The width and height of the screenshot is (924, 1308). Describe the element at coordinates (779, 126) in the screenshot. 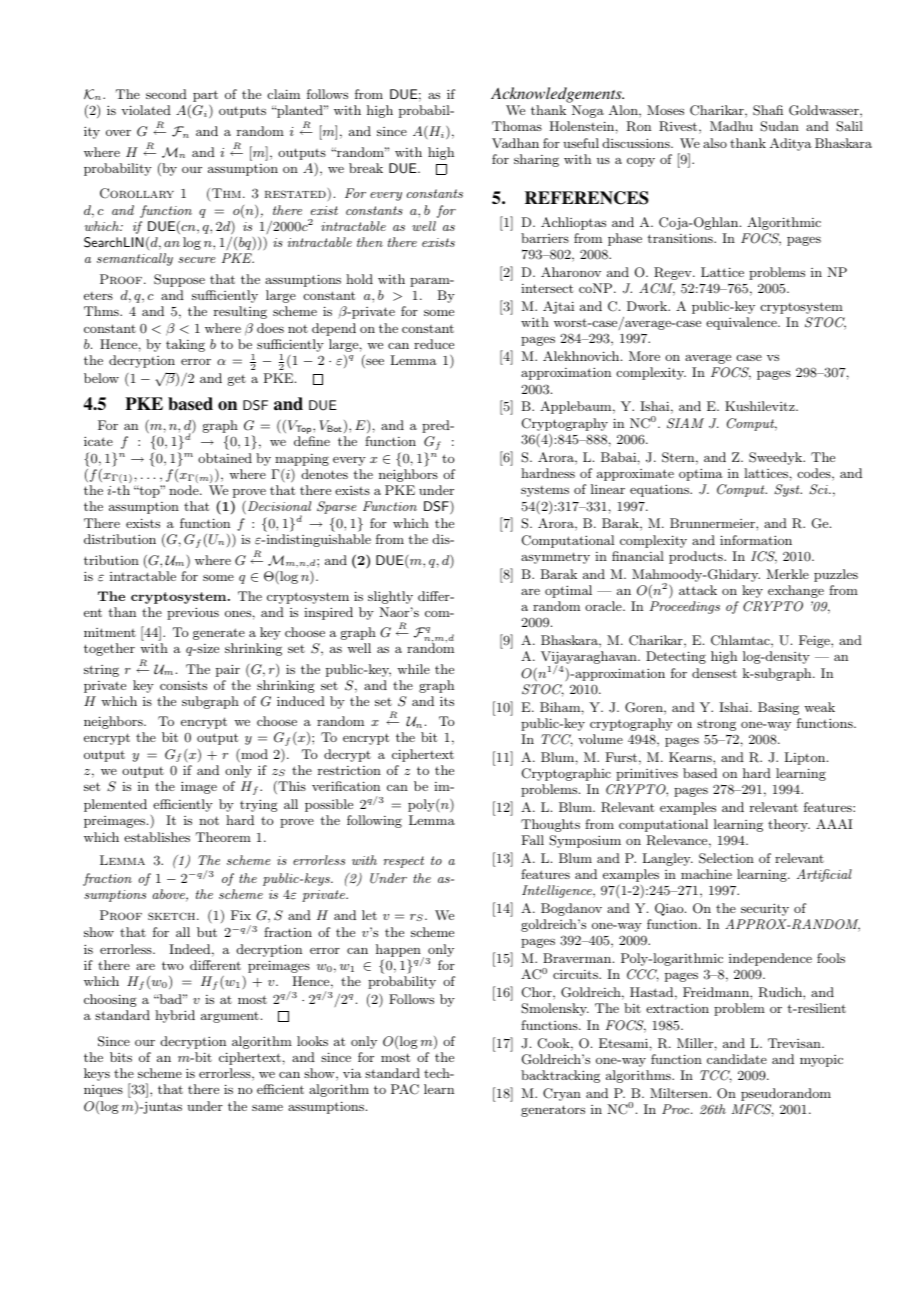

I see `Sudan` at that location.
